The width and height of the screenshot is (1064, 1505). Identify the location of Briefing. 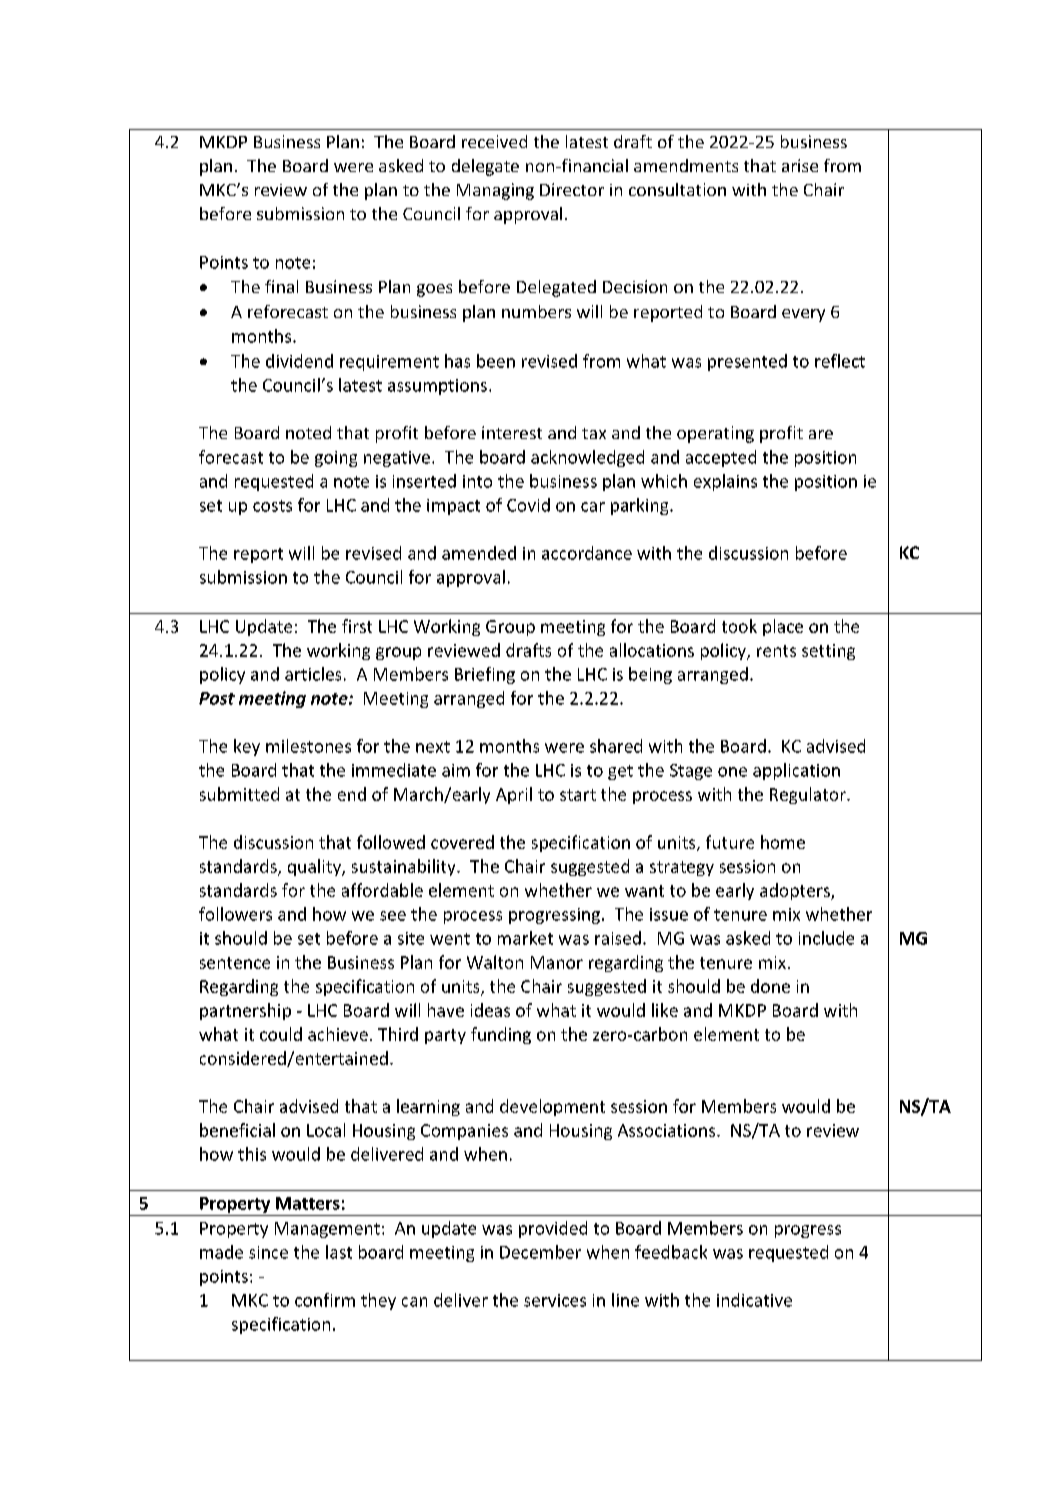
(485, 675).
